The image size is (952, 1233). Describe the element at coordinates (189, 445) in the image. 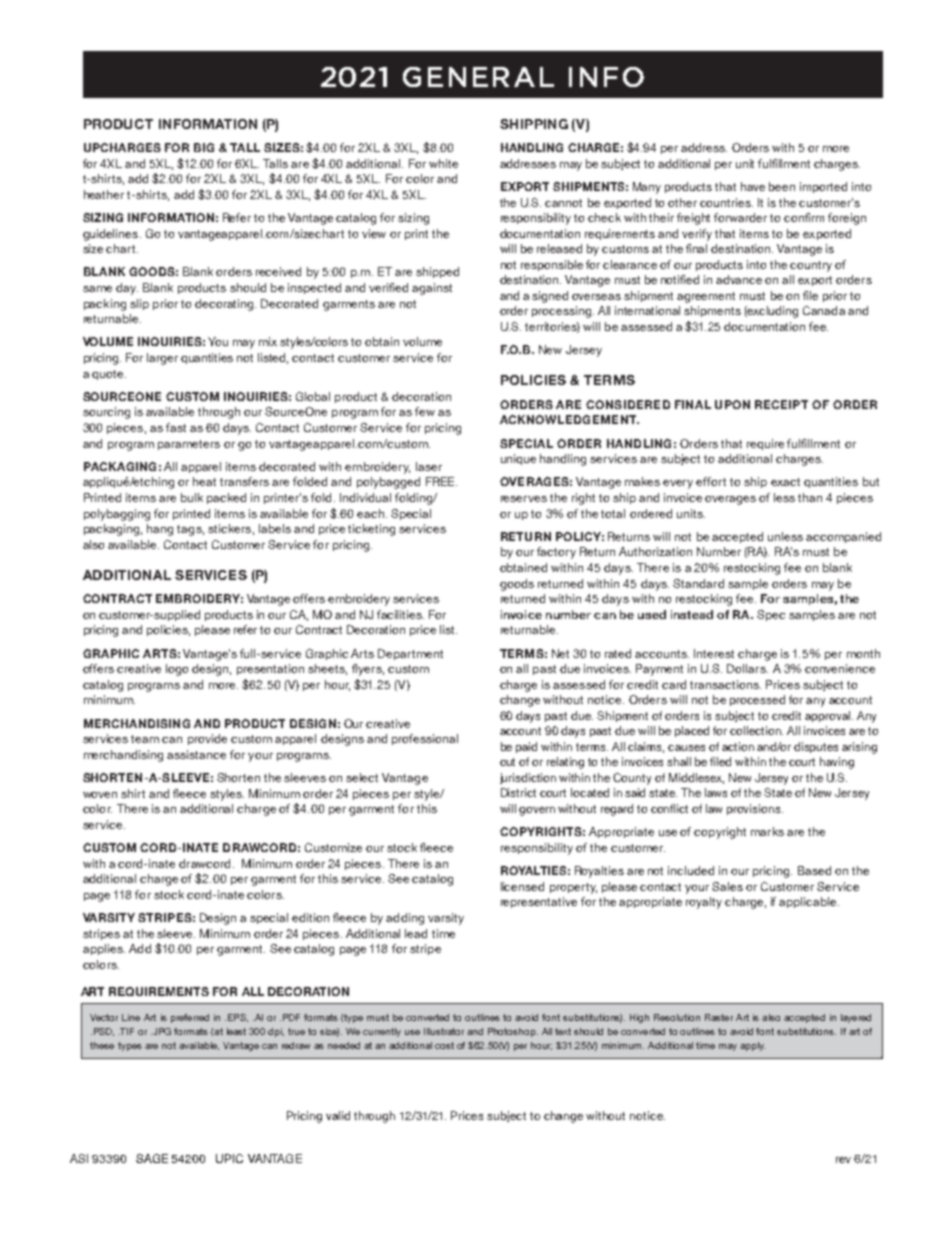

I see `parameters` at that location.
